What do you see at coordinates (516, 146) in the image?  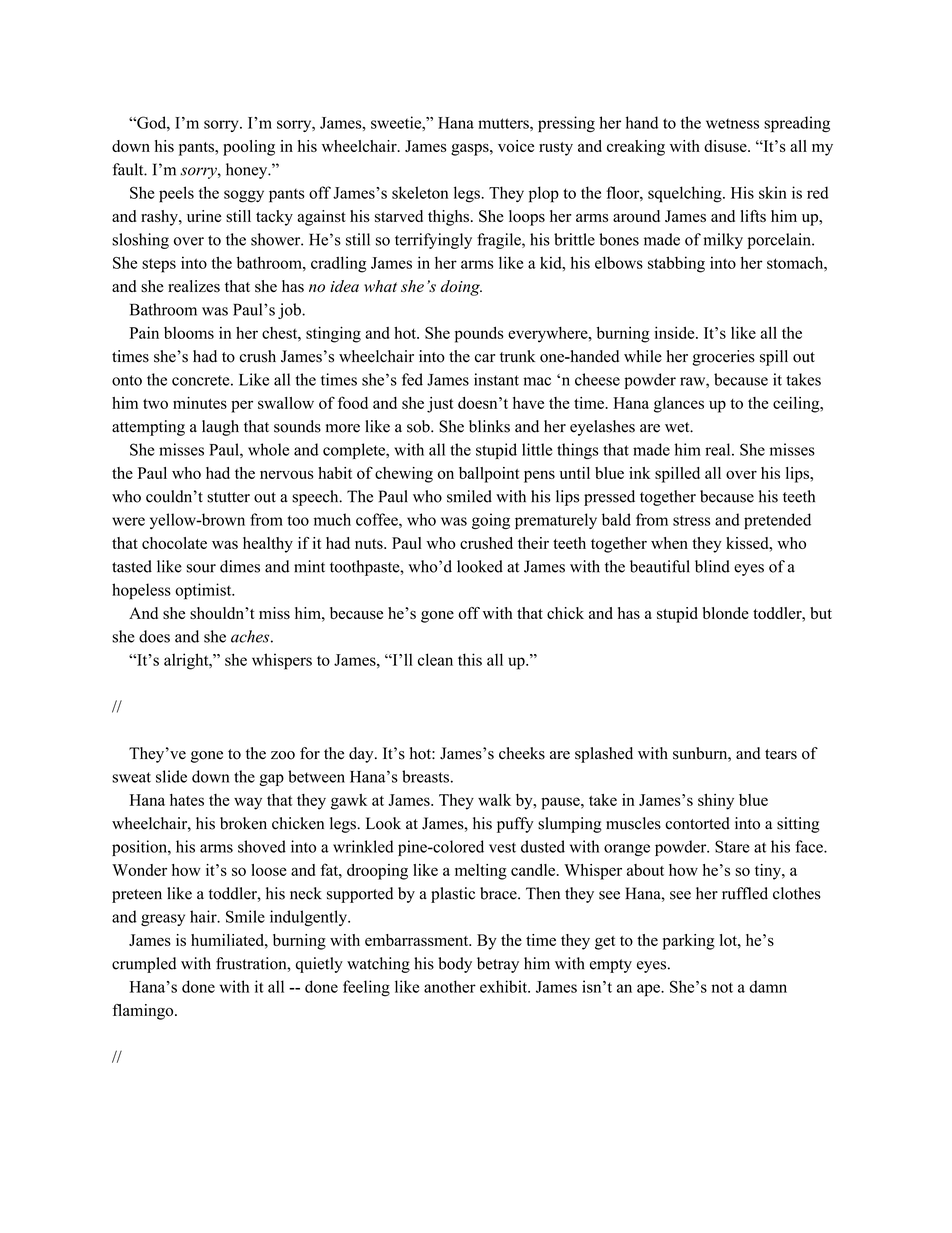 I see `voice` at bounding box center [516, 146].
